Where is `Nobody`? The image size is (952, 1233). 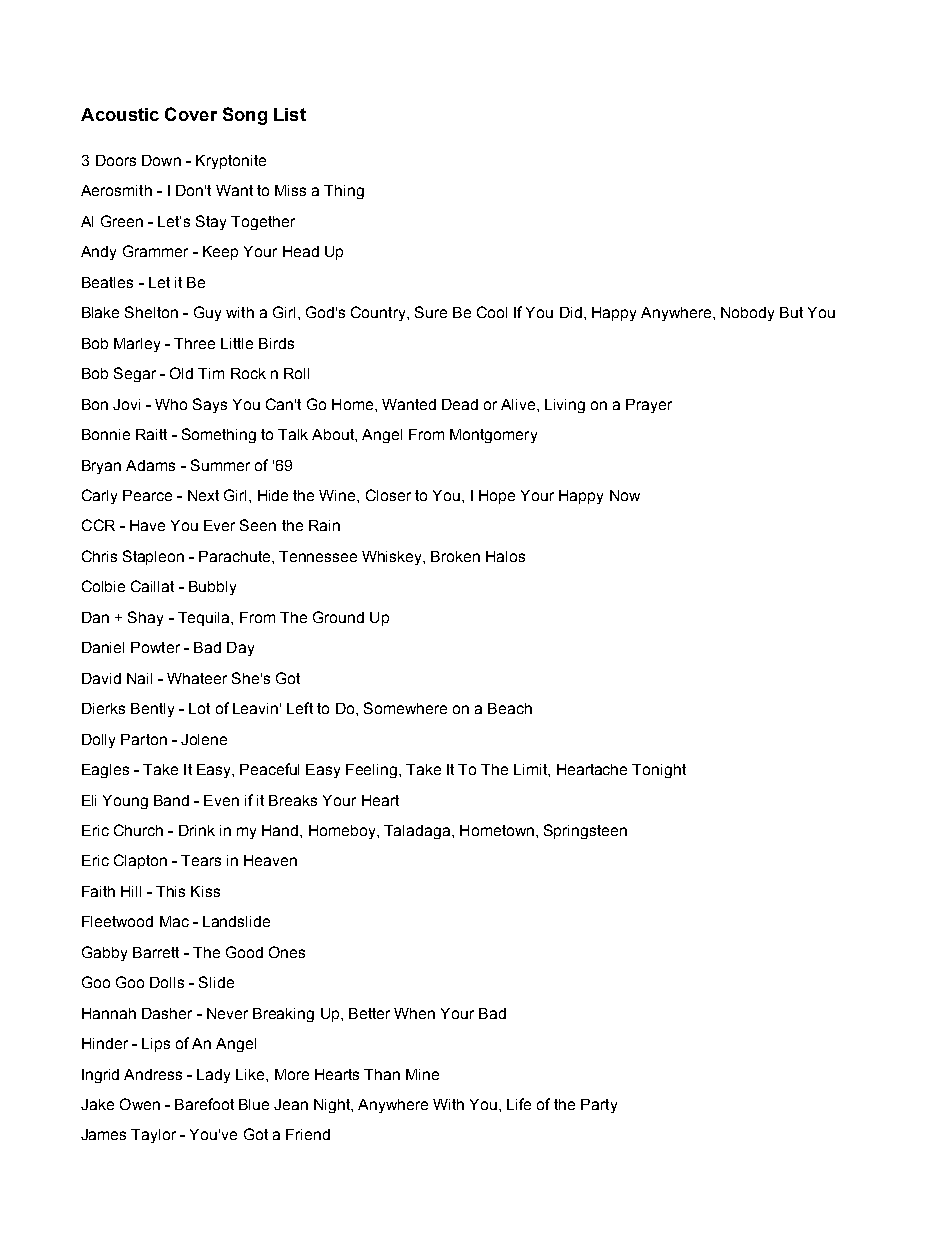
Nobody is located at coordinates (747, 314).
